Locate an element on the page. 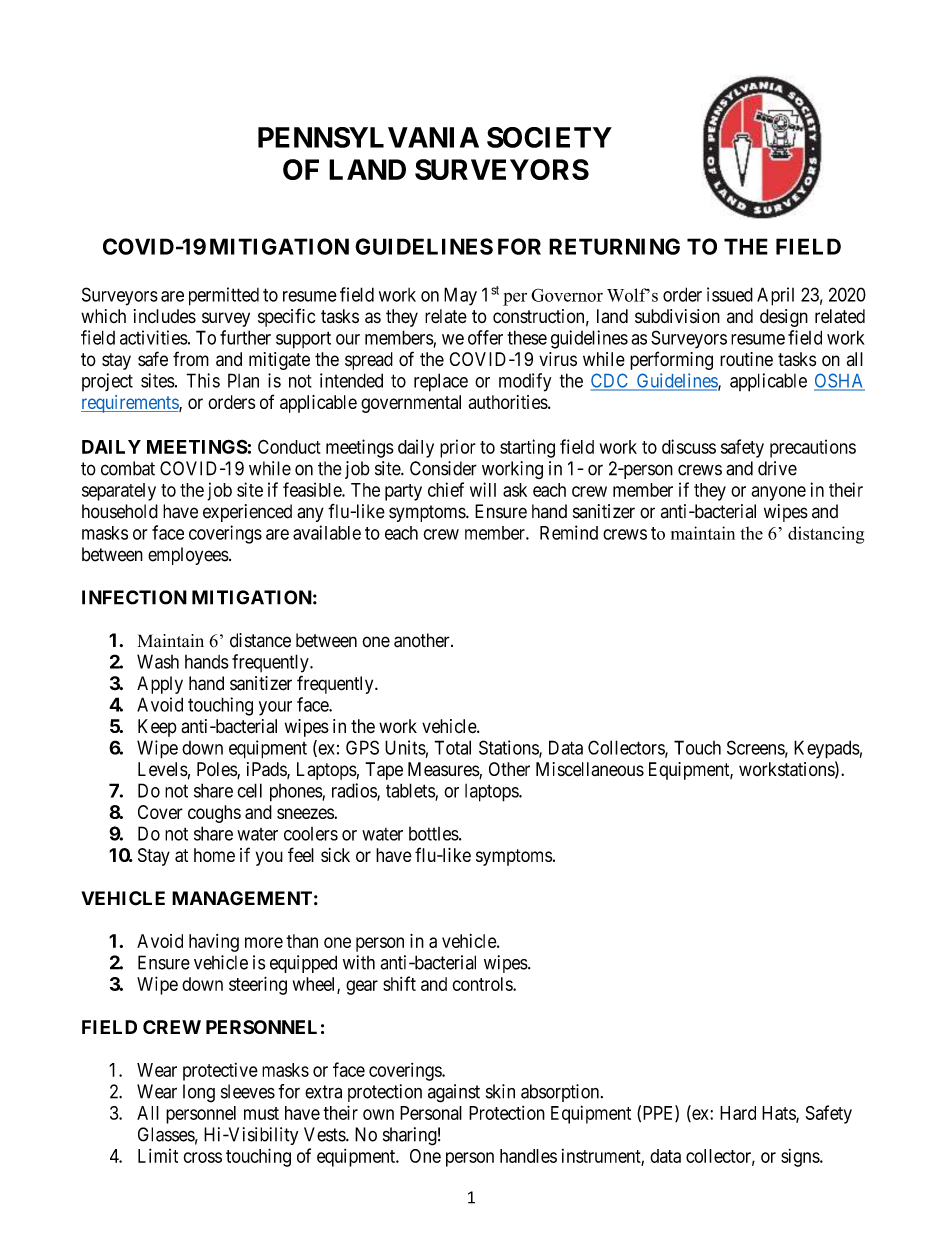 The width and height of the image is (952, 1233). home is located at coordinates (214, 855).
